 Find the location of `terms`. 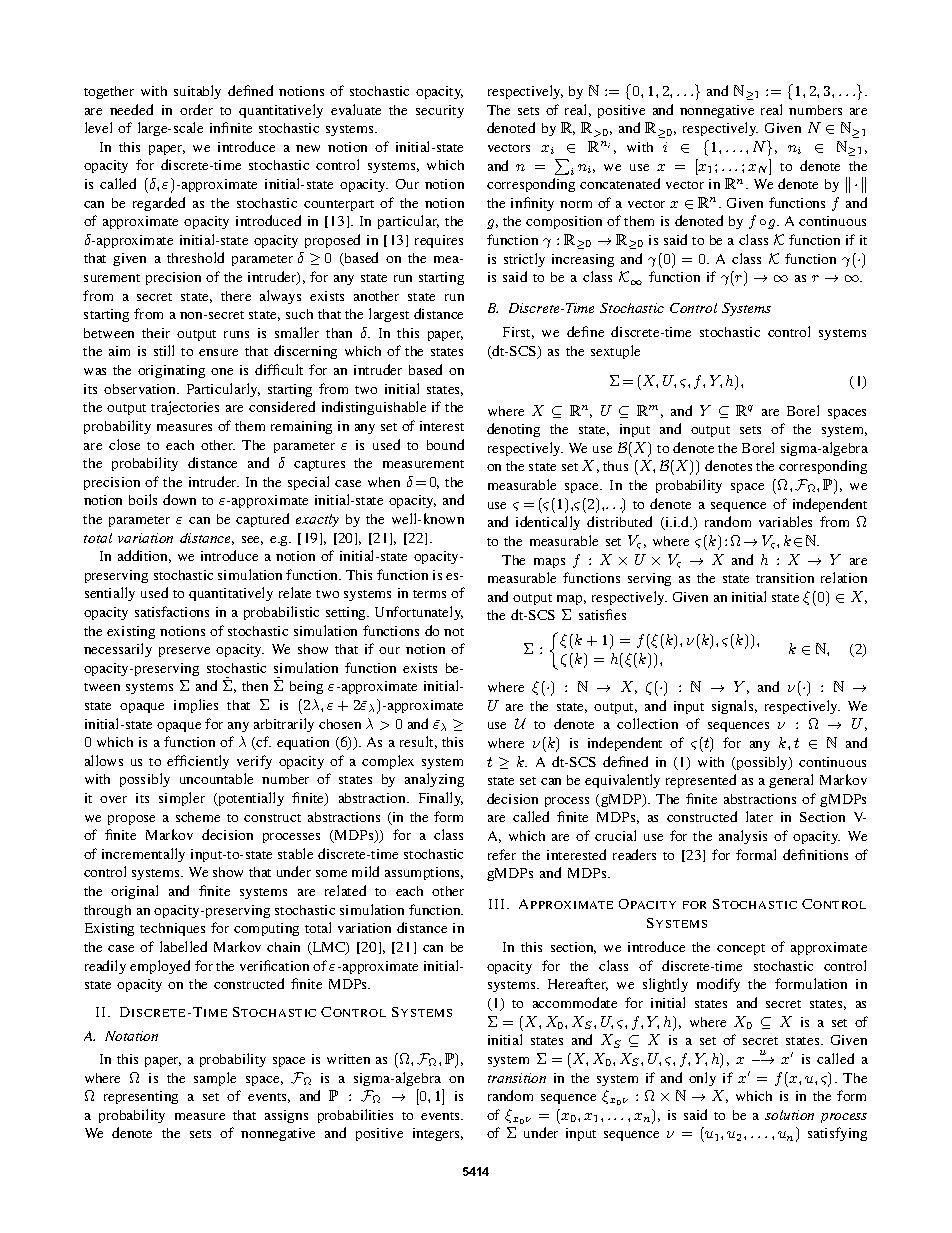

terms is located at coordinates (429, 594).
